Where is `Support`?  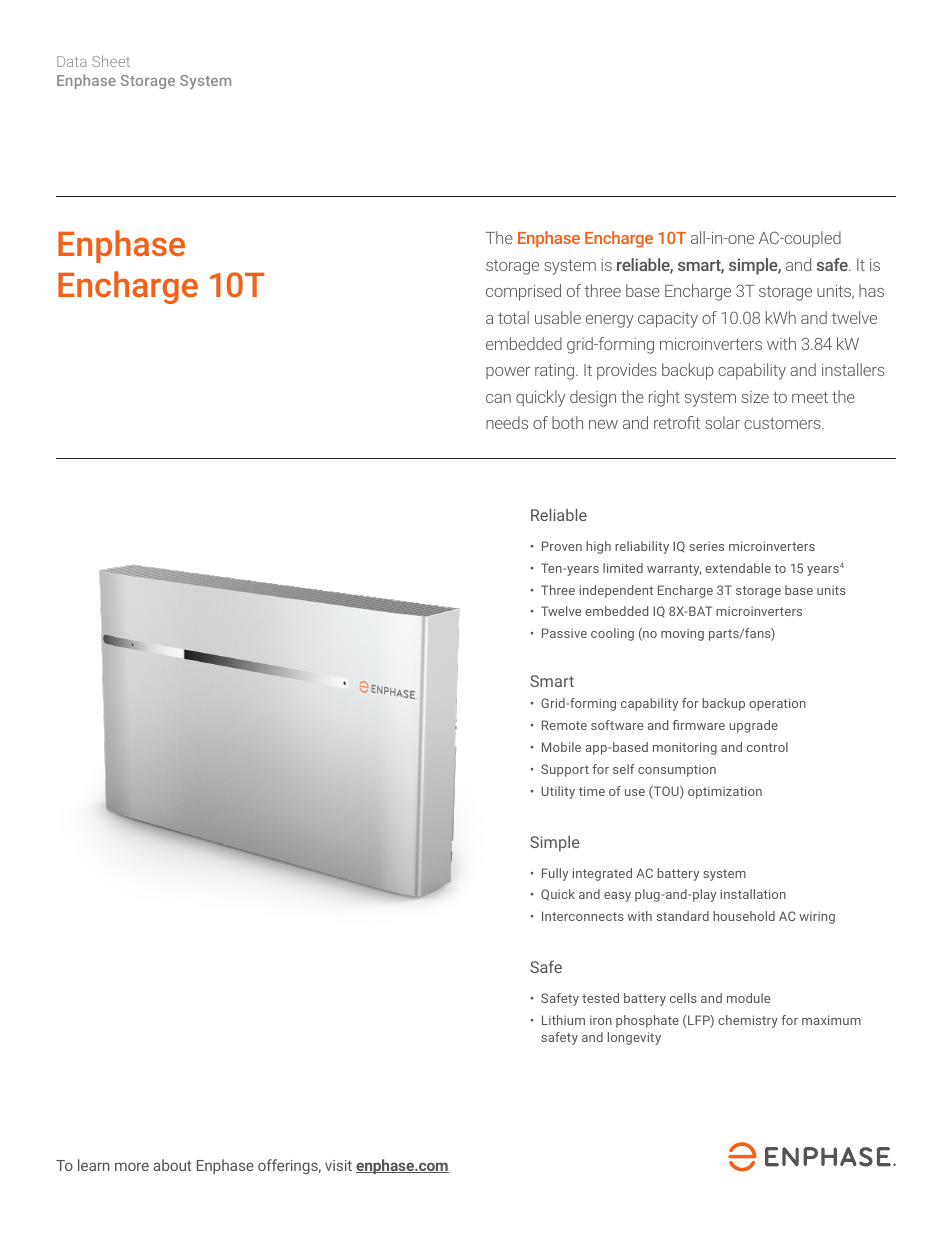 Support is located at coordinates (565, 770).
